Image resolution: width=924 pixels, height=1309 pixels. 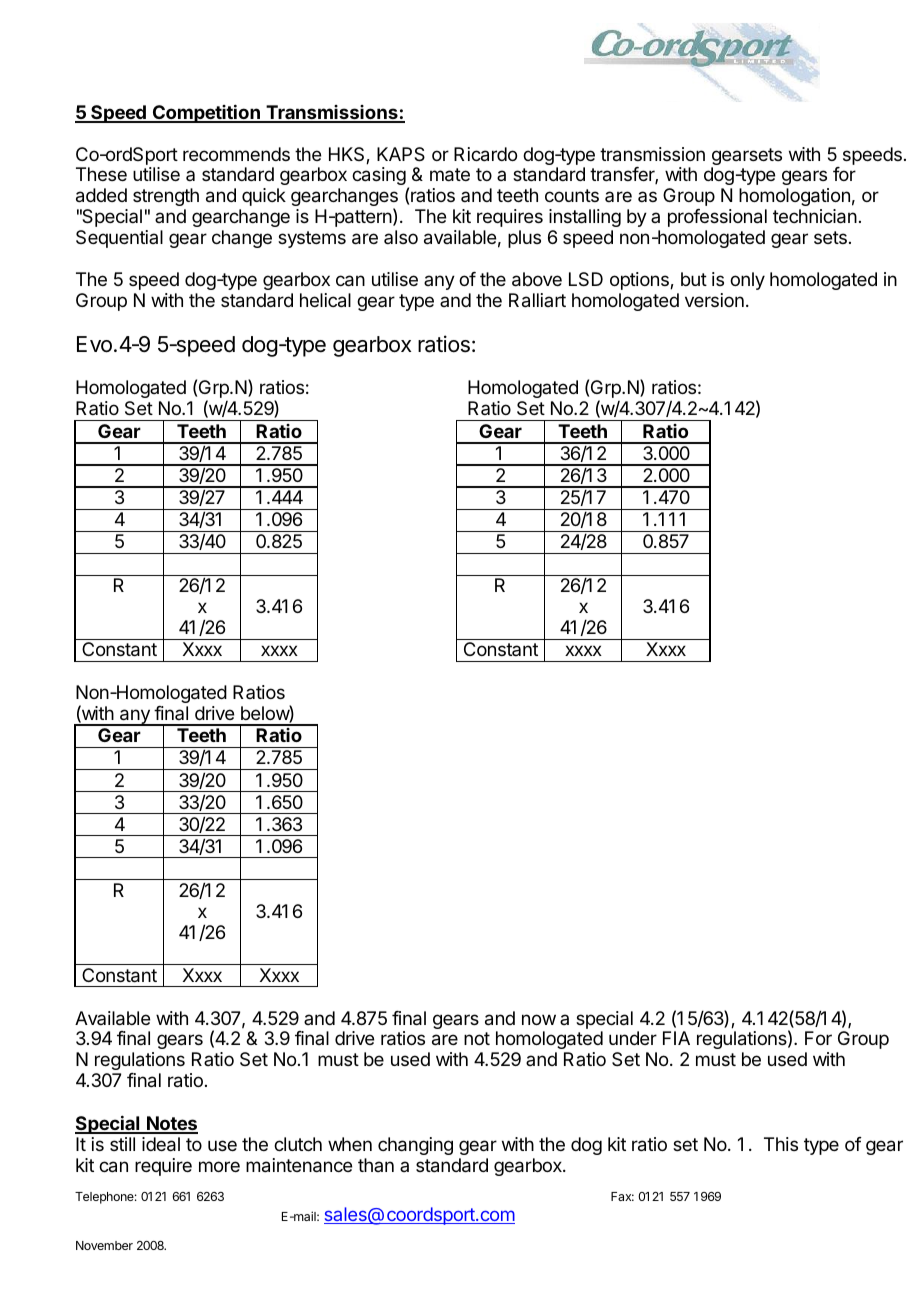 I want to click on version, so click(x=714, y=300).
